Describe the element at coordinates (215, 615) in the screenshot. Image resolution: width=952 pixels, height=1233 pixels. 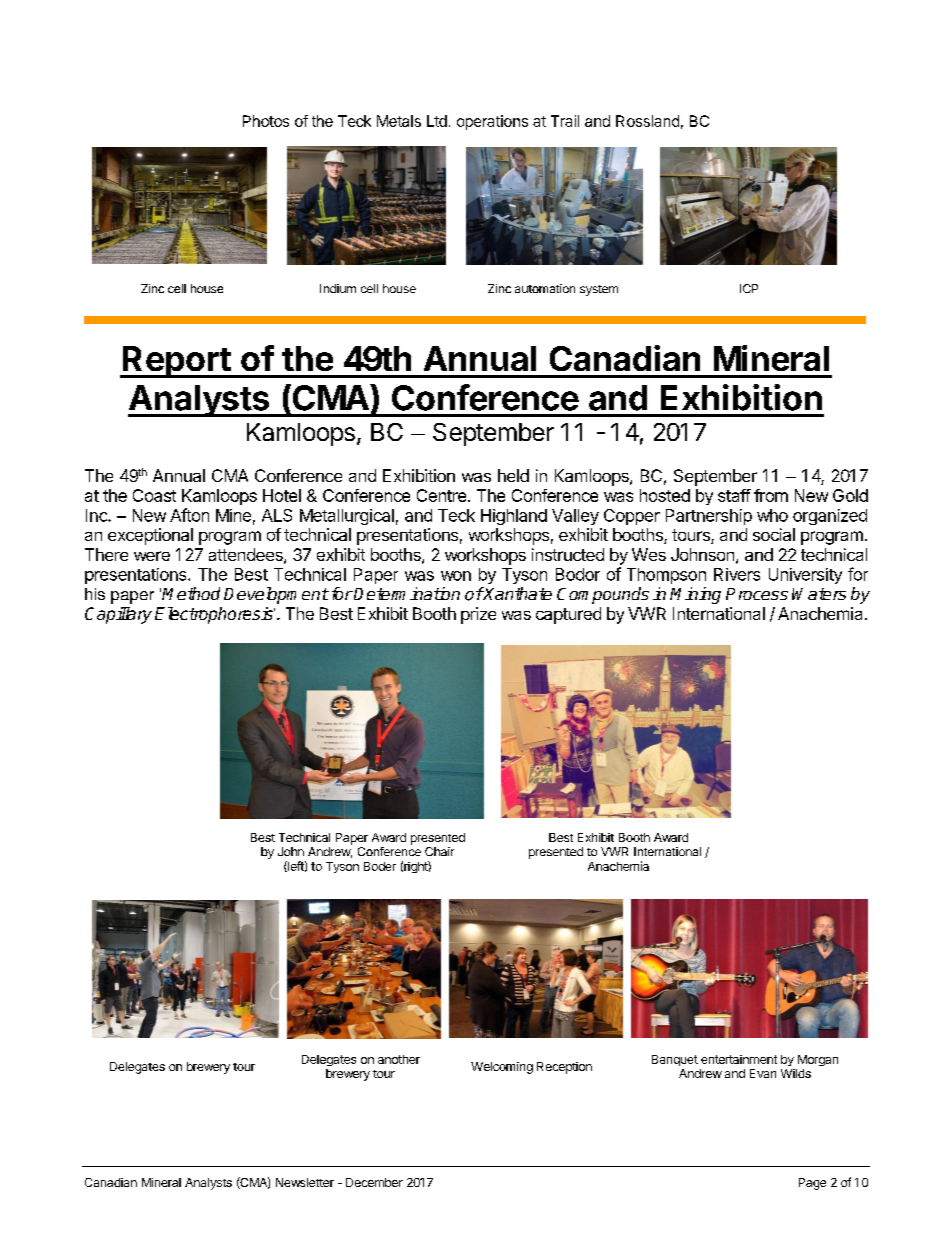
I see `Electrophoresis` at that location.
